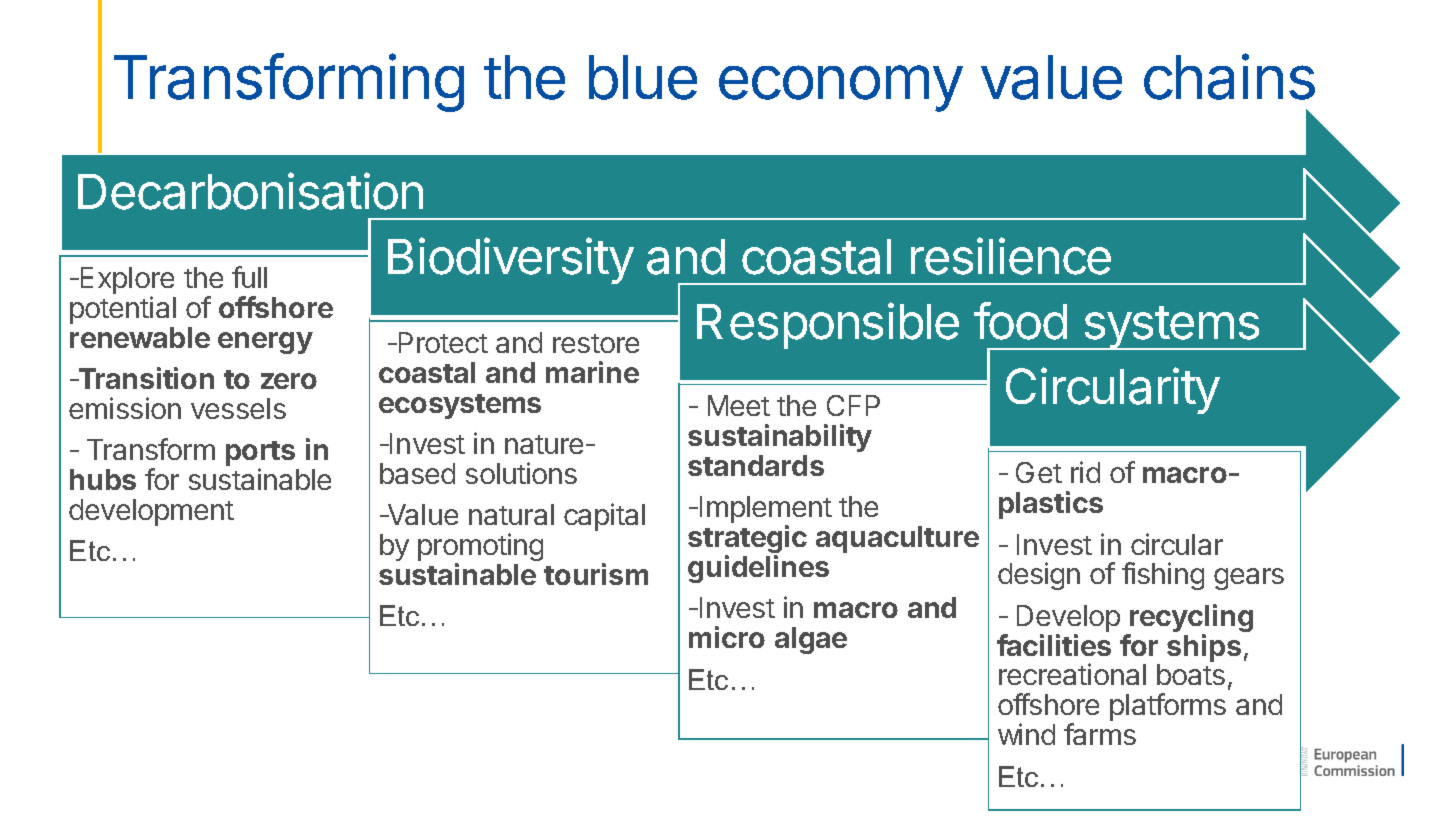  I want to click on Meet, so click(739, 405).
